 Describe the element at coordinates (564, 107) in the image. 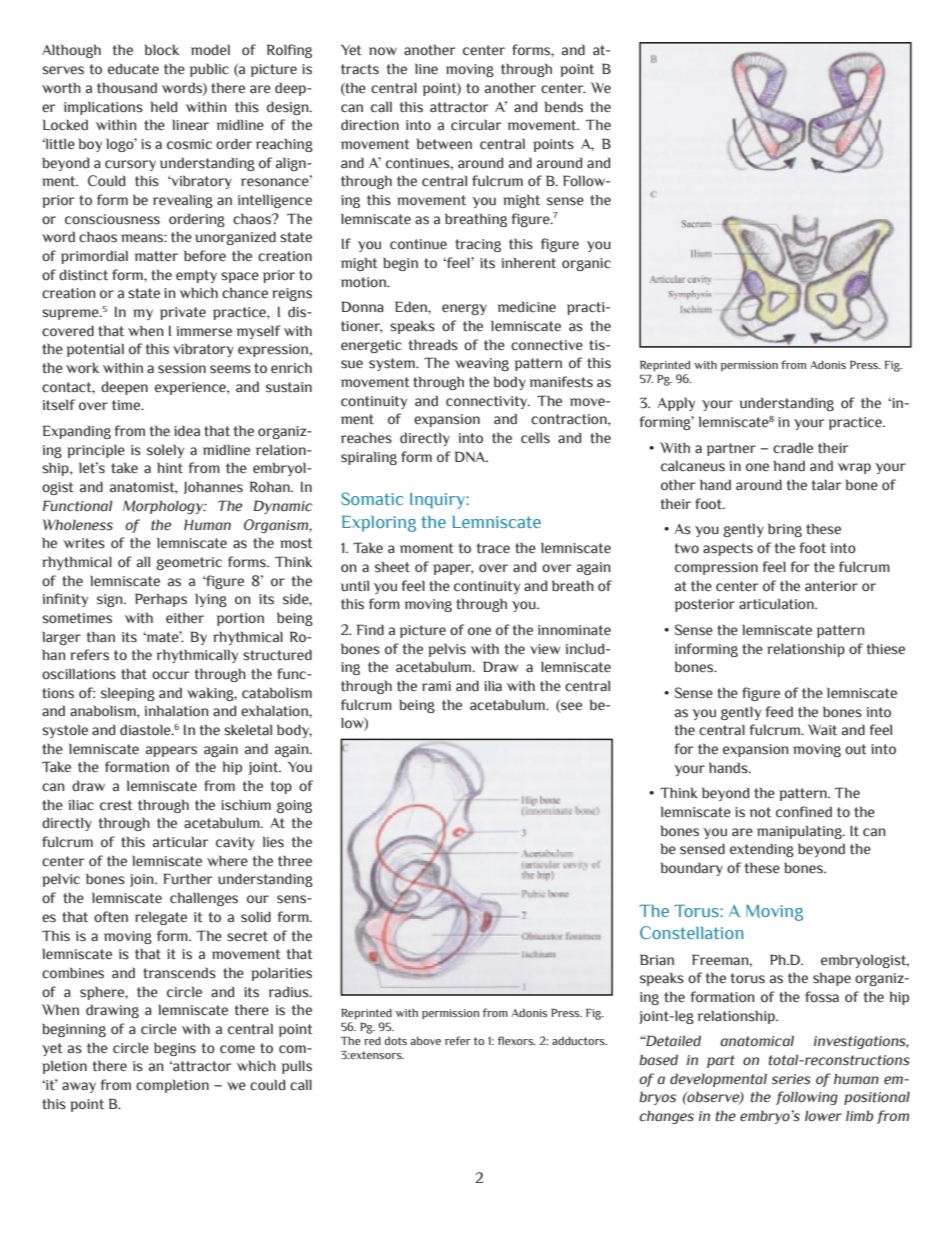

I see `bends` at that location.
